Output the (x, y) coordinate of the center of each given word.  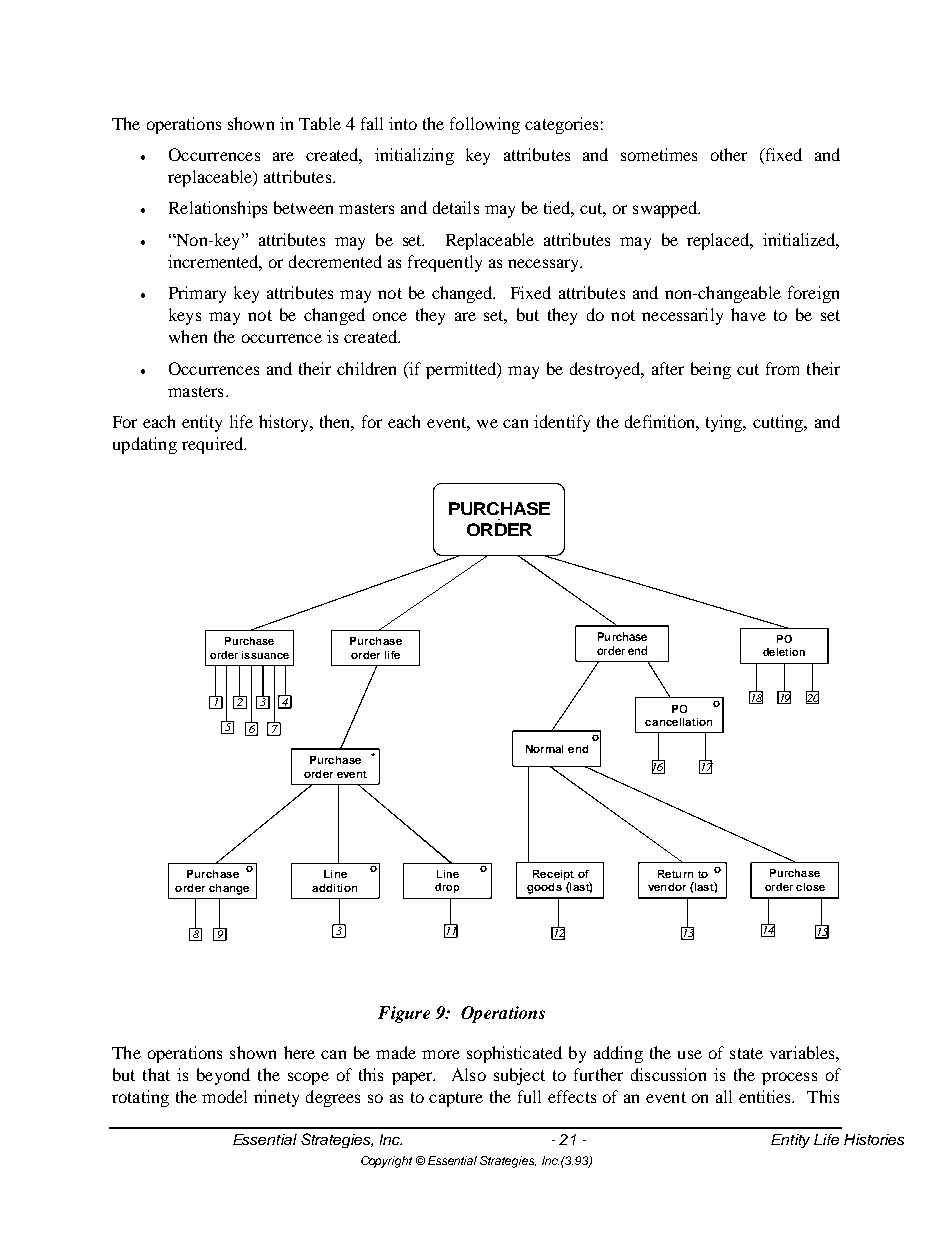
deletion (784, 652)
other (729, 154)
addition (334, 888)
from (782, 368)
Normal (544, 749)
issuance (265, 655)
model (224, 1096)
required (214, 445)
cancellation (678, 722)
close (810, 887)
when (188, 336)
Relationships (218, 209)
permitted (462, 370)
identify (562, 423)
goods (544, 888)
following (485, 125)
